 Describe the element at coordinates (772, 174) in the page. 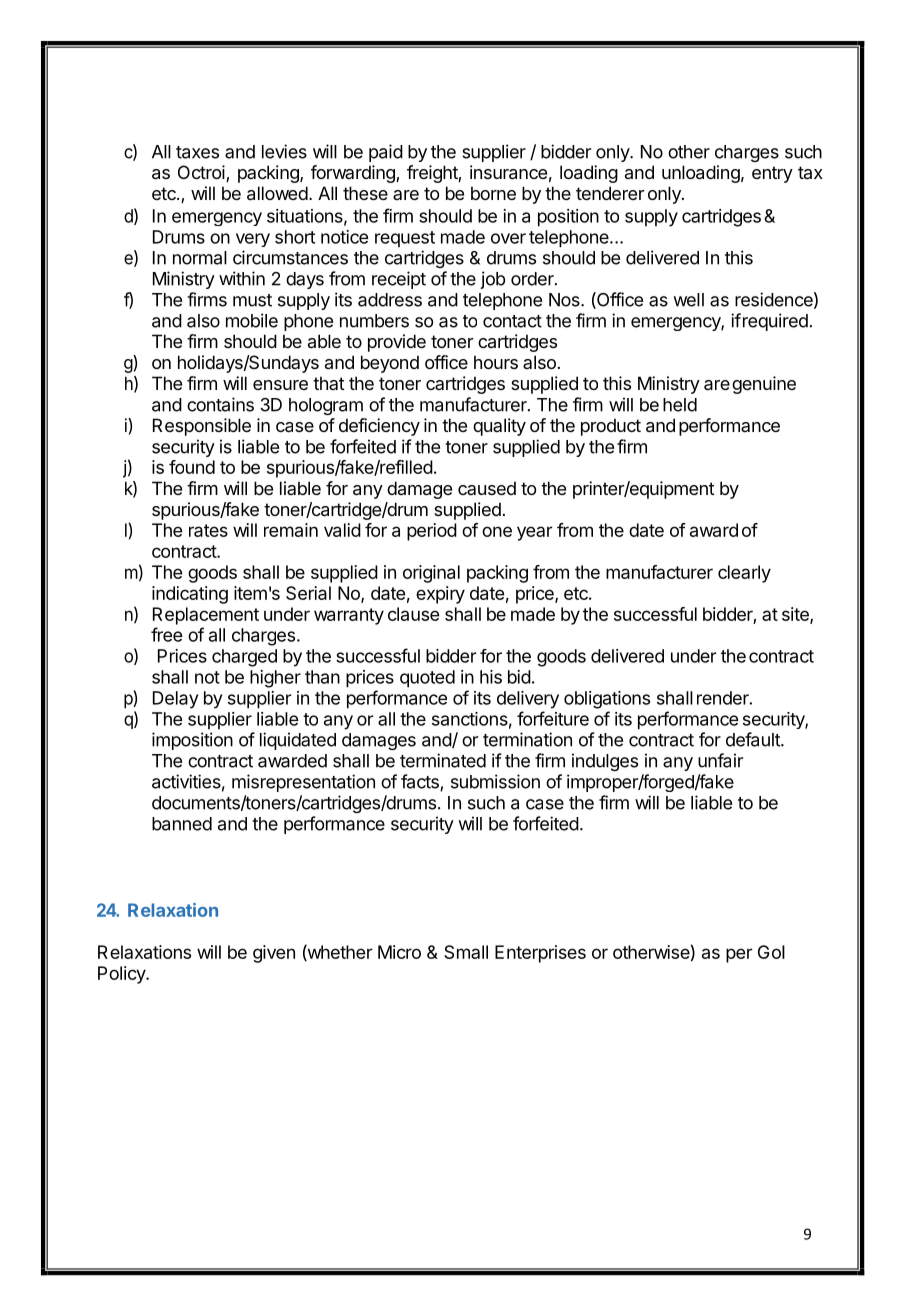

I see `entry` at that location.
